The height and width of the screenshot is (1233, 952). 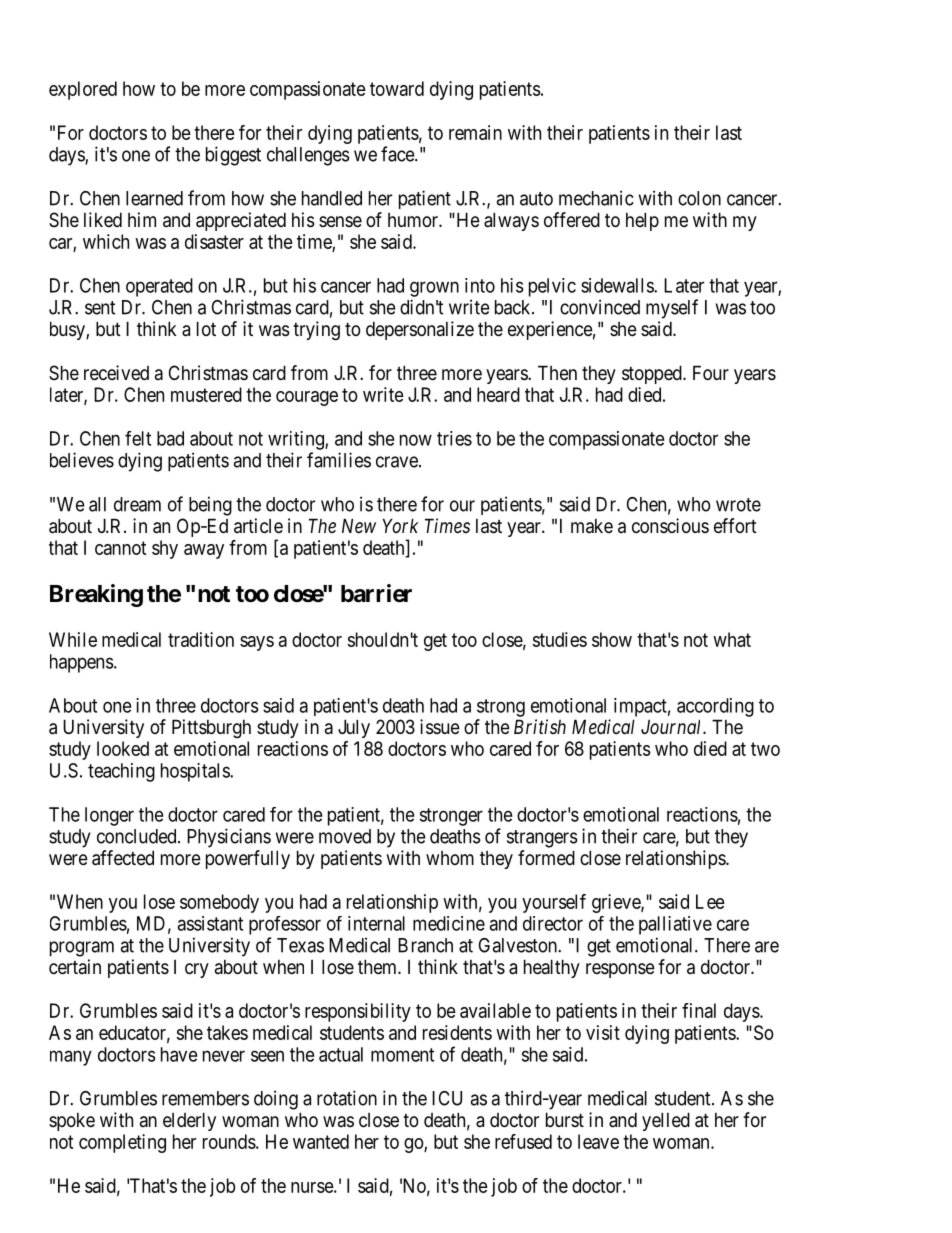 What do you see at coordinates (672, 726) in the screenshot?
I see `Journal` at bounding box center [672, 726].
